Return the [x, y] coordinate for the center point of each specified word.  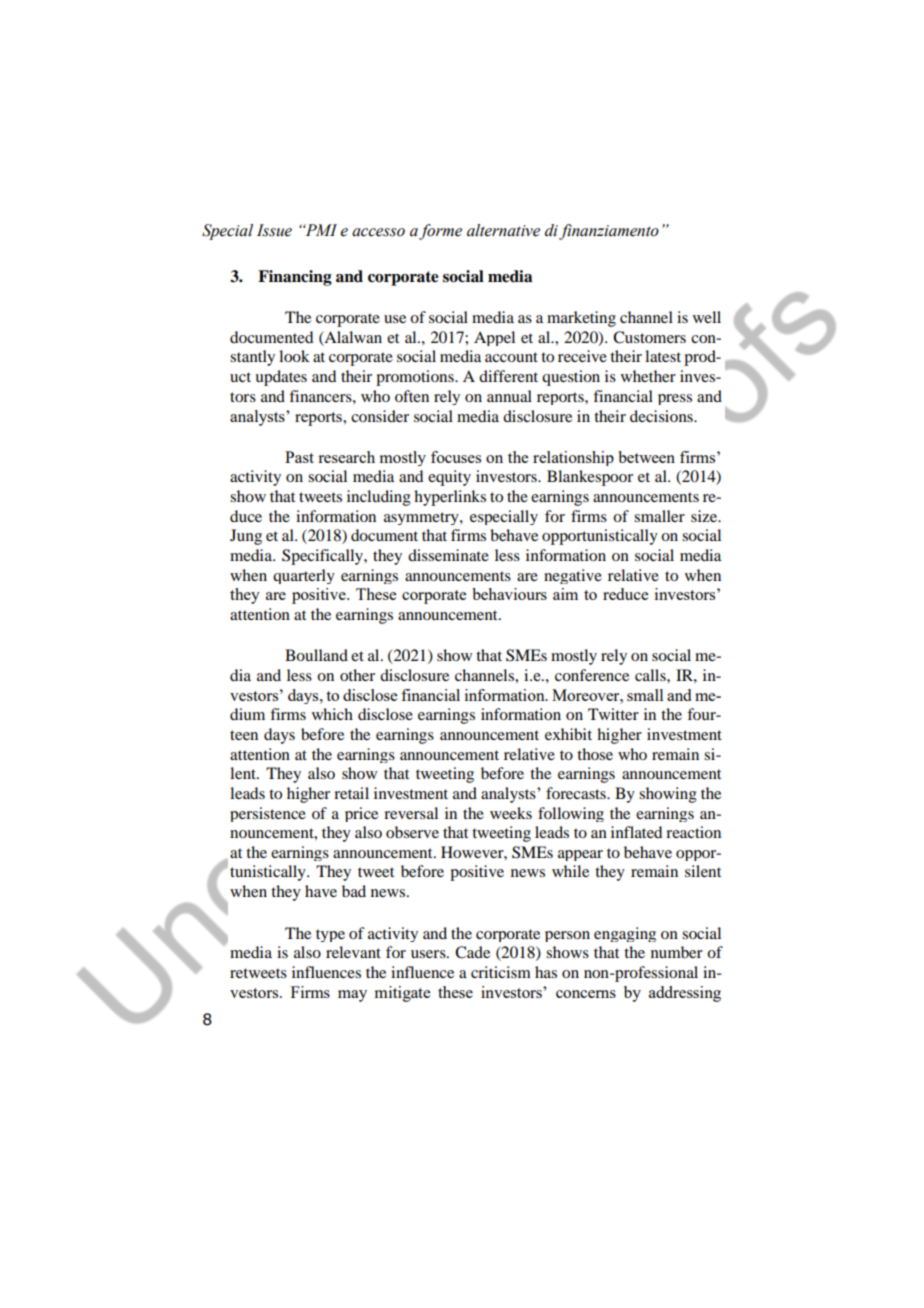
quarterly [304, 576]
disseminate [448, 555]
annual [509, 396]
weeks [511, 813]
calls [651, 675]
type [330, 935]
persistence [268, 814]
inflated [636, 832]
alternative [503, 230]
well [707, 317]
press [675, 399]
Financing [295, 278]
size [705, 516]
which [332, 714]
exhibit [568, 734]
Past [299, 457]
